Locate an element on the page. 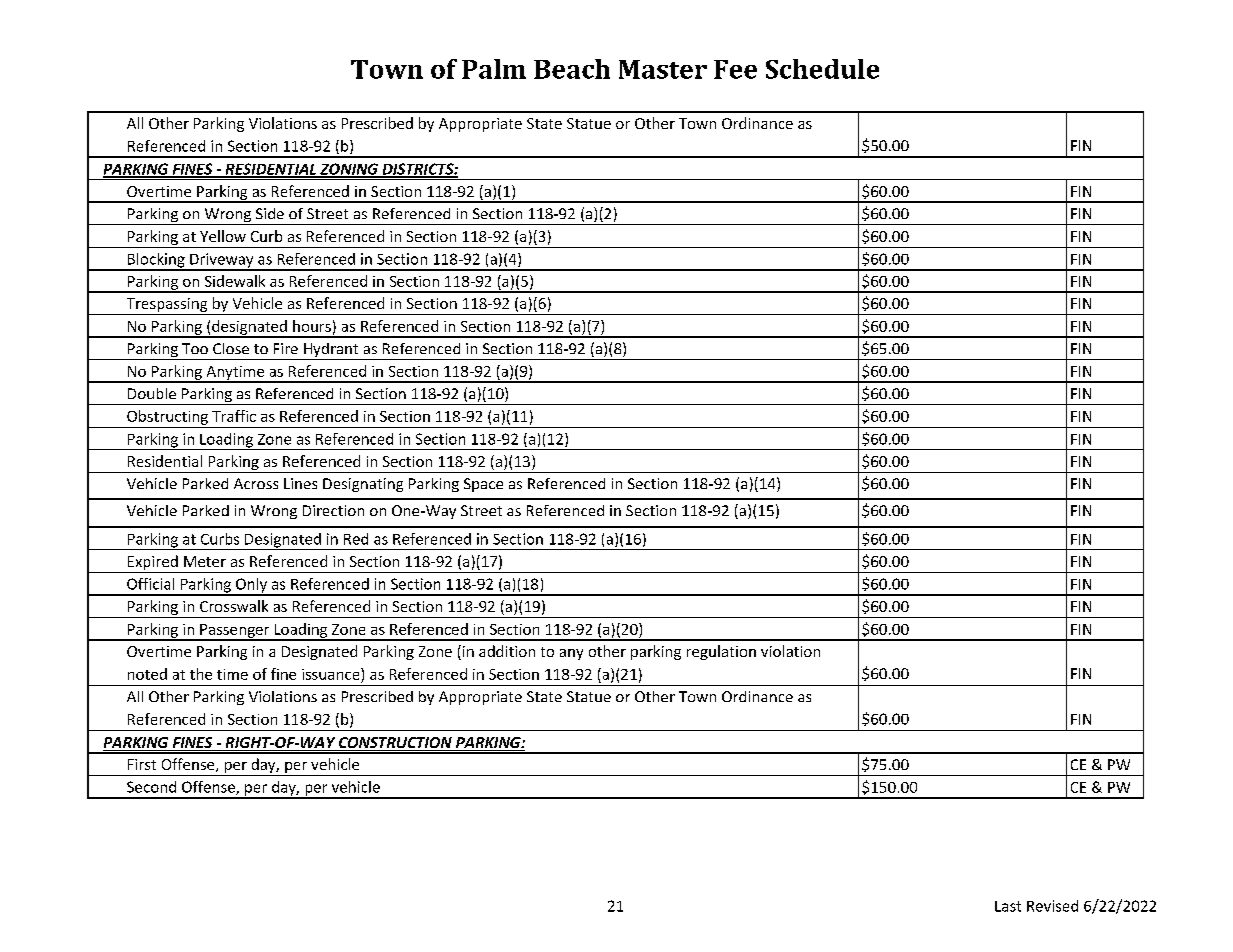 The width and height of the image is (1233, 952). Passenger is located at coordinates (235, 632).
